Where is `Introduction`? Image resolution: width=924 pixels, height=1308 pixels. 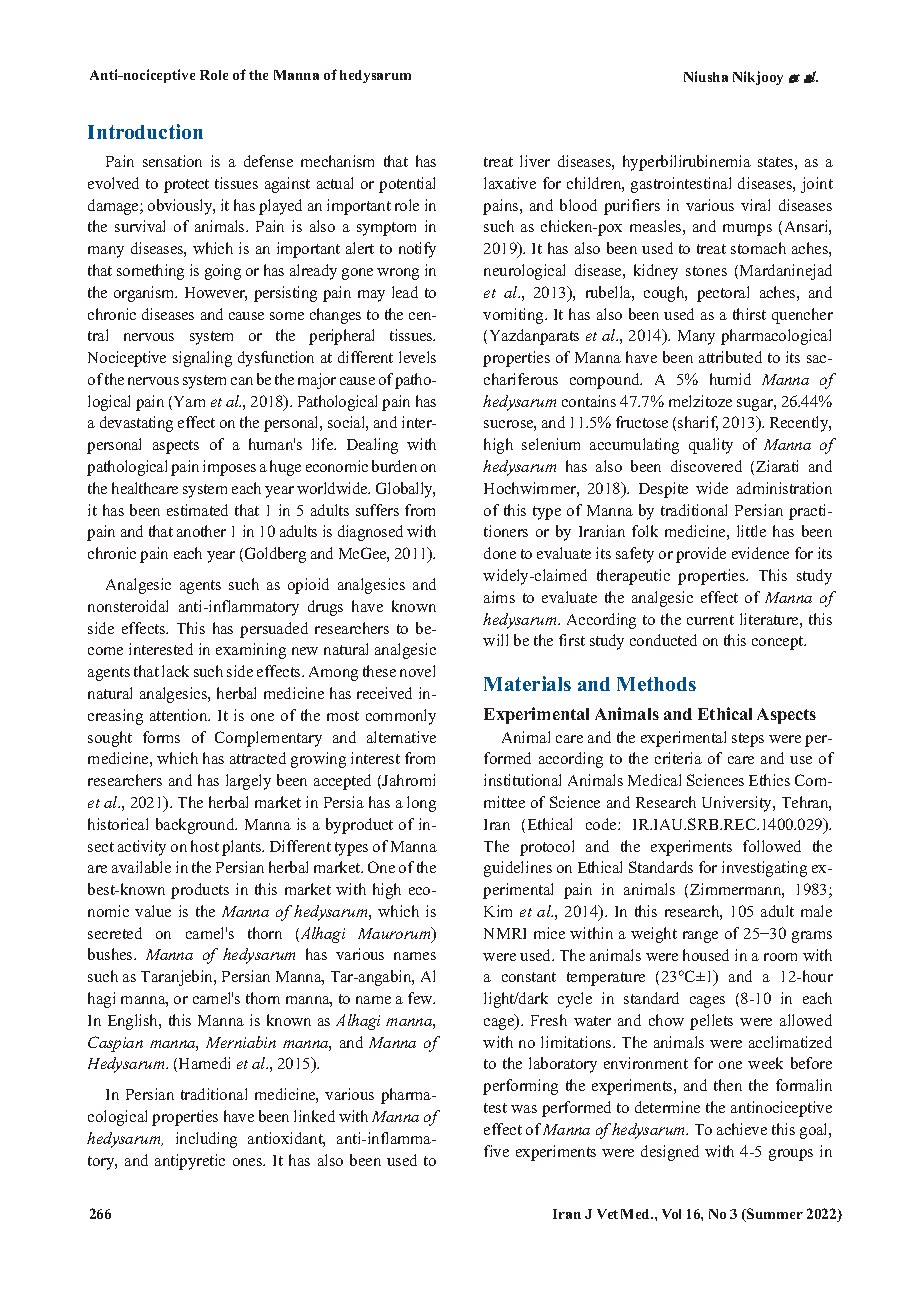 Introduction is located at coordinates (145, 131).
